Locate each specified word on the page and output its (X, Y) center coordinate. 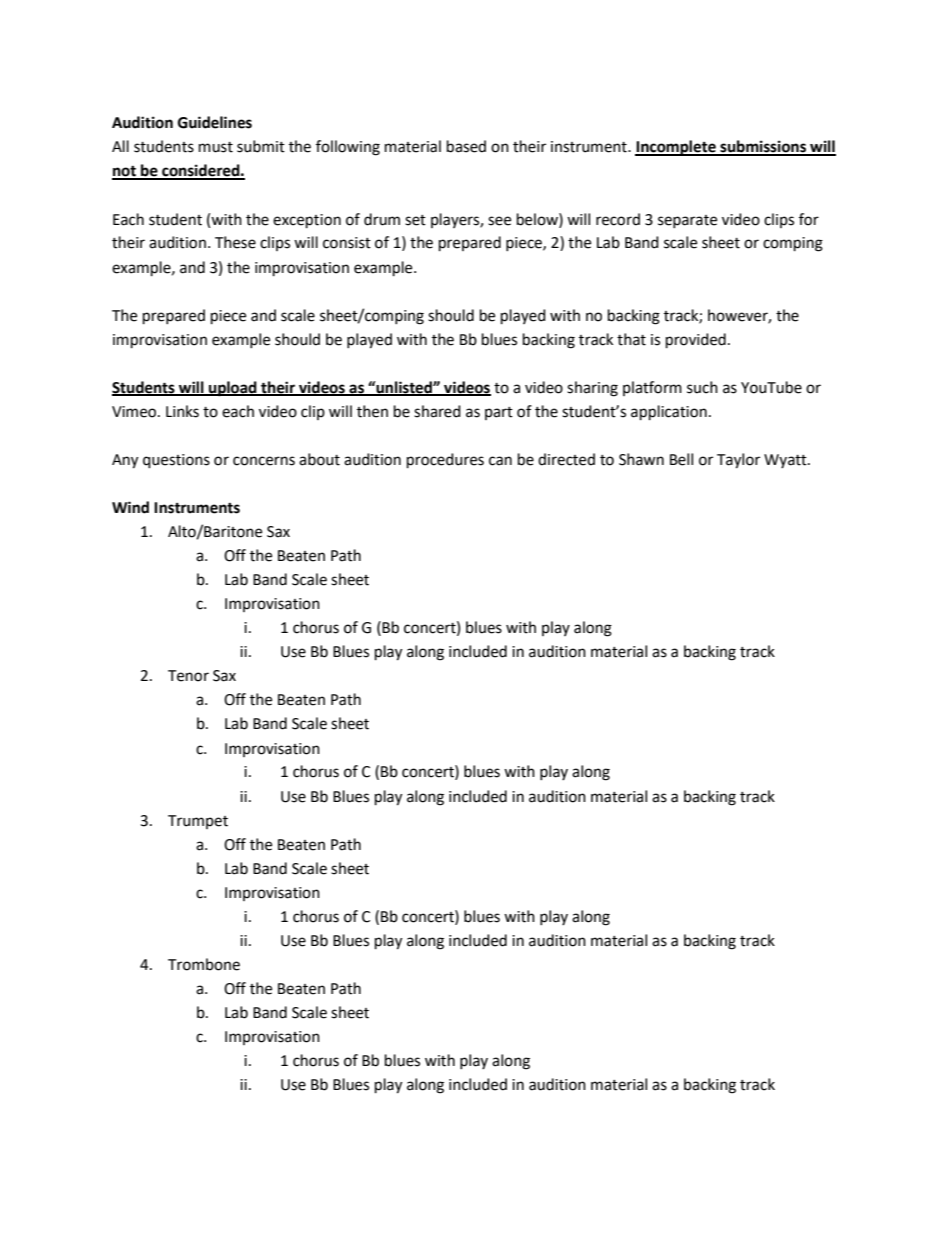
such (702, 387)
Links (182, 411)
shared (437, 411)
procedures (445, 461)
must (216, 147)
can (500, 461)
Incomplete (676, 148)
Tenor (188, 676)
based (466, 146)
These (235, 242)
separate (687, 221)
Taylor (738, 461)
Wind (130, 507)
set (415, 220)
